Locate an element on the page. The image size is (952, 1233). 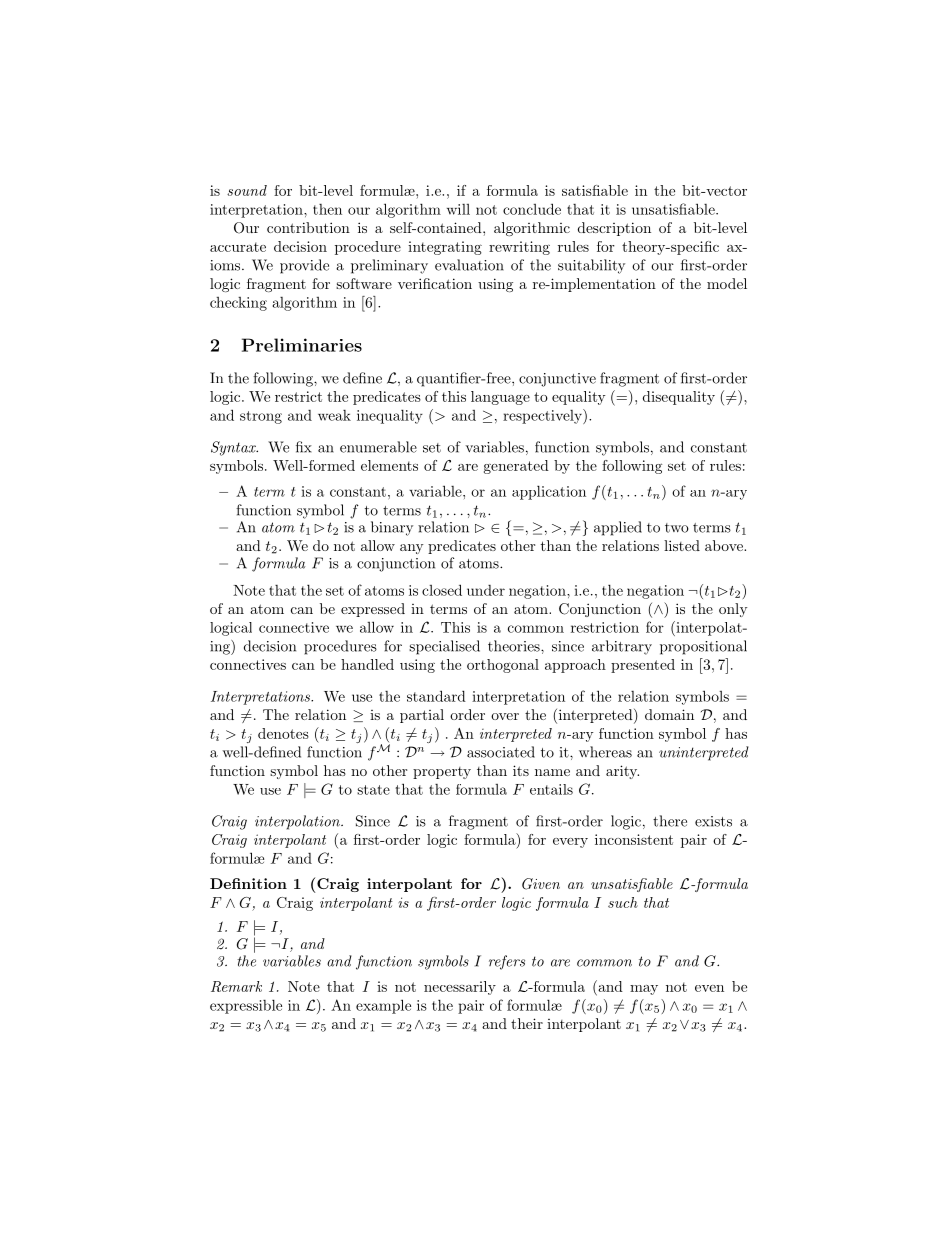
orthogonal is located at coordinates (503, 666).
